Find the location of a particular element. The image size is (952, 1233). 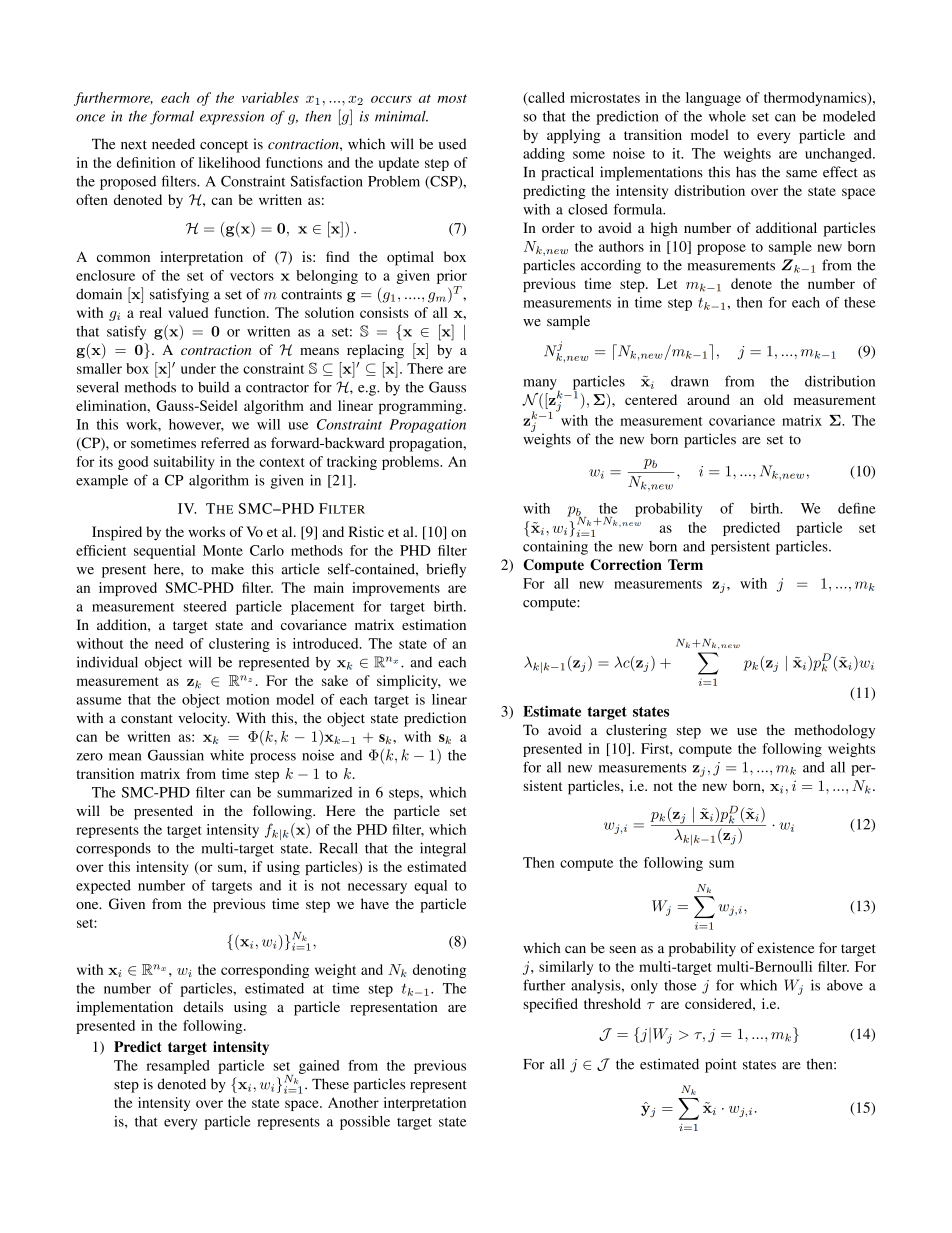

whole is located at coordinates (727, 116).
